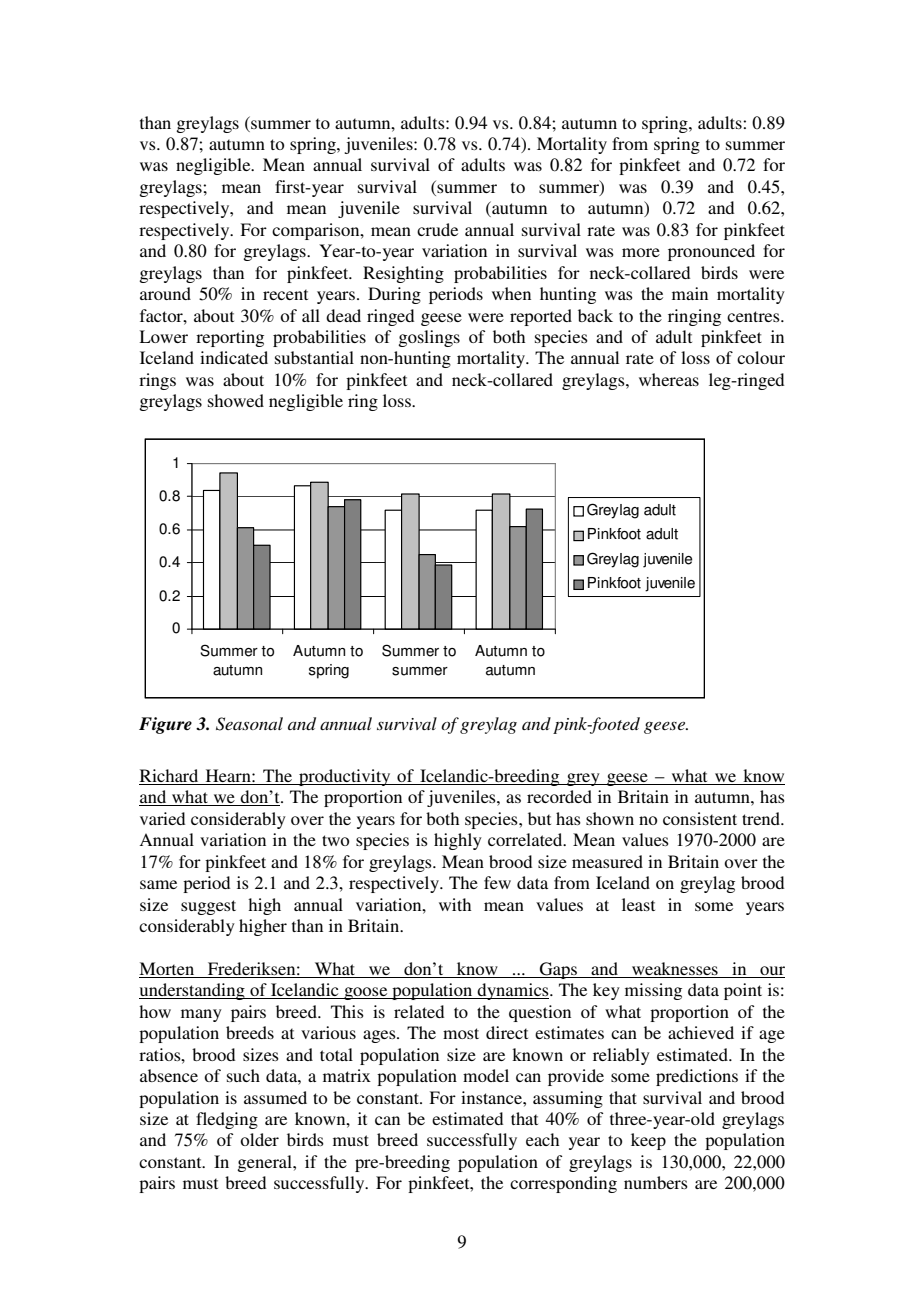 The height and width of the page is (1308, 924). I want to click on pronounced, so click(711, 252).
